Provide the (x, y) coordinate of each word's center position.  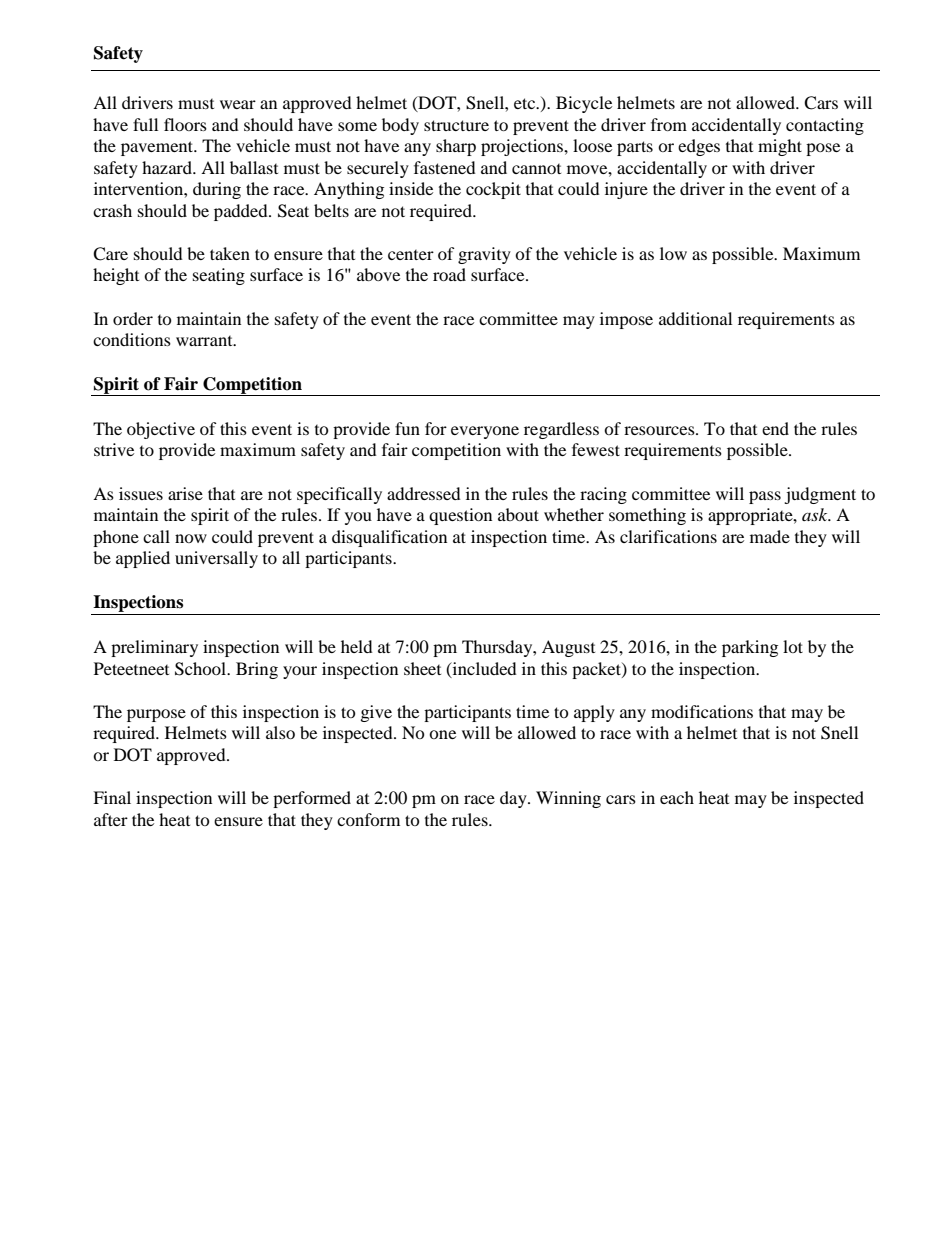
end (775, 428)
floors (185, 124)
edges (699, 147)
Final (112, 797)
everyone (485, 432)
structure (456, 125)
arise (185, 493)
